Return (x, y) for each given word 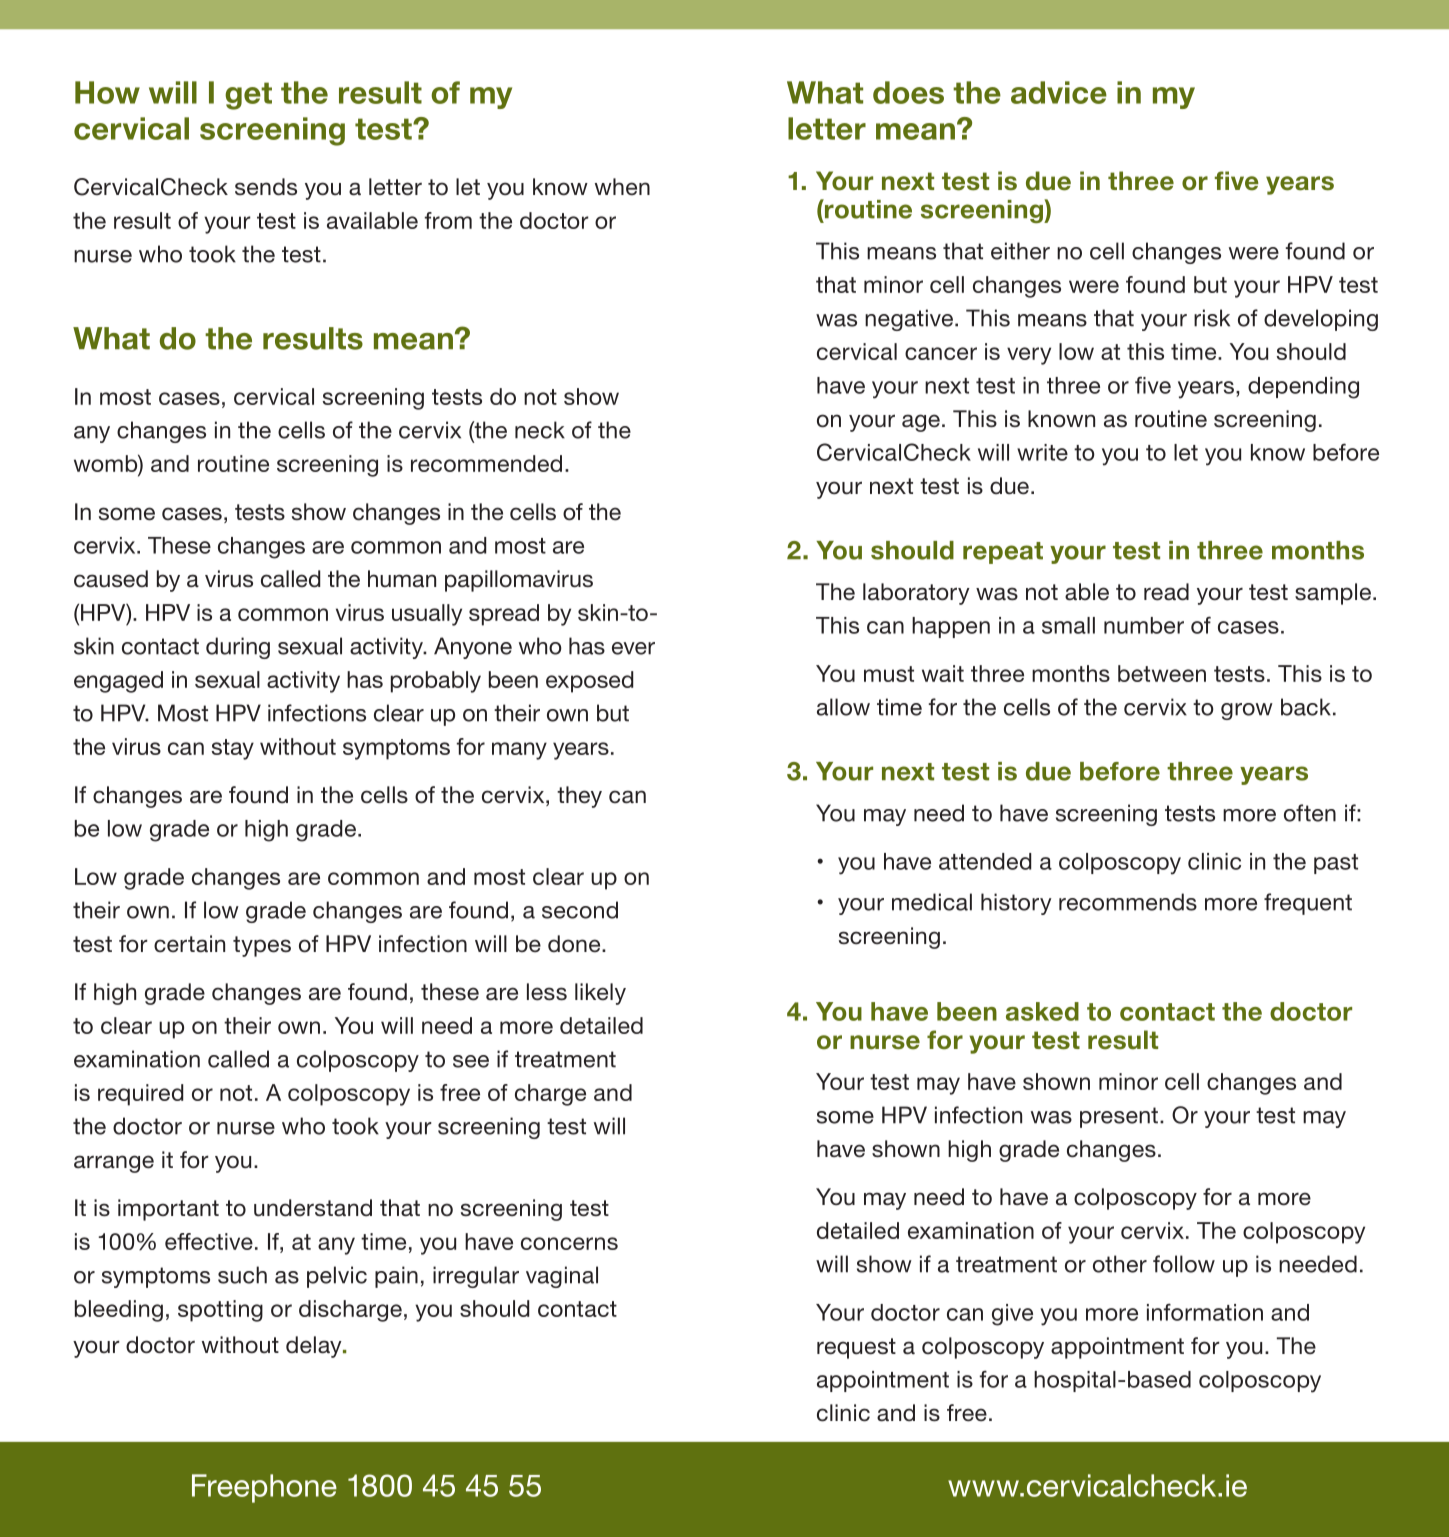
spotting (220, 1311)
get (248, 96)
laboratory (916, 594)
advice (1059, 92)
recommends (1128, 902)
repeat (1003, 553)
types (262, 946)
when (622, 187)
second (580, 910)
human (402, 579)
